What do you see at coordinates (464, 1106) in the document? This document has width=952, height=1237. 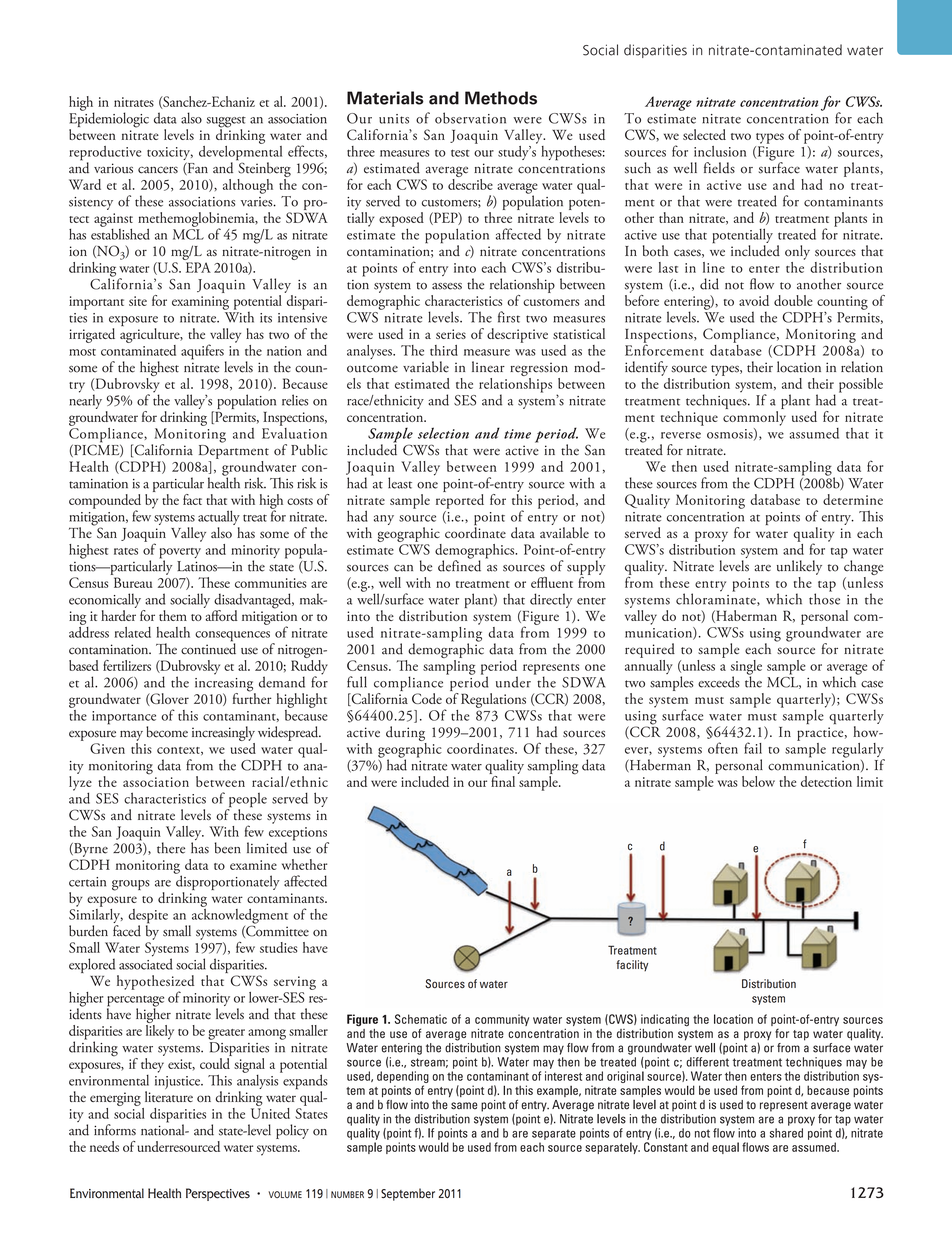 I see `same` at bounding box center [464, 1106].
